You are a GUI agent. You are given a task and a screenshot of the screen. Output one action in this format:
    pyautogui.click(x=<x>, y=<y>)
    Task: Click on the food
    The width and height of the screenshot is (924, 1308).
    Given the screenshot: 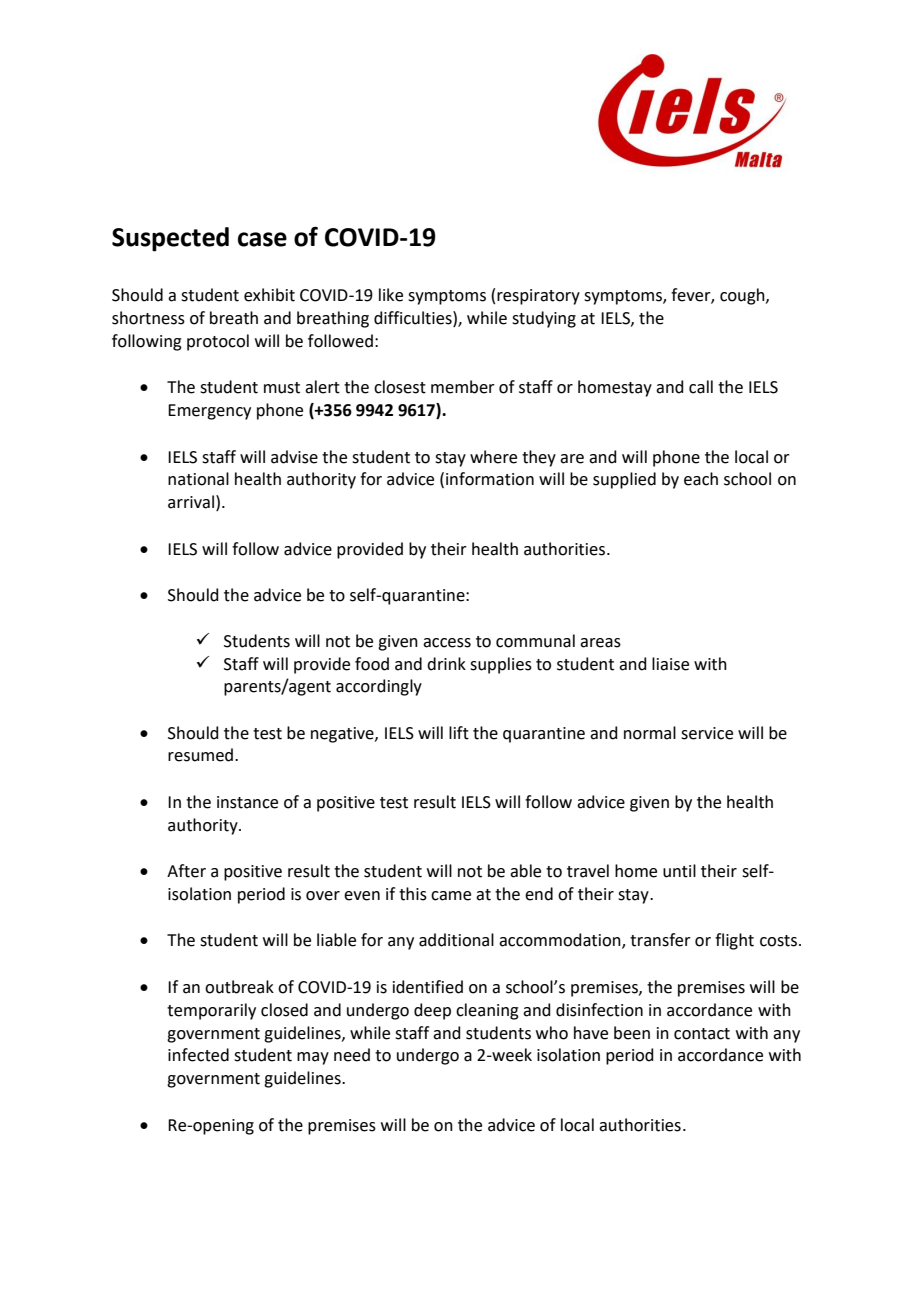 What is the action you would take?
    pyautogui.click(x=372, y=664)
